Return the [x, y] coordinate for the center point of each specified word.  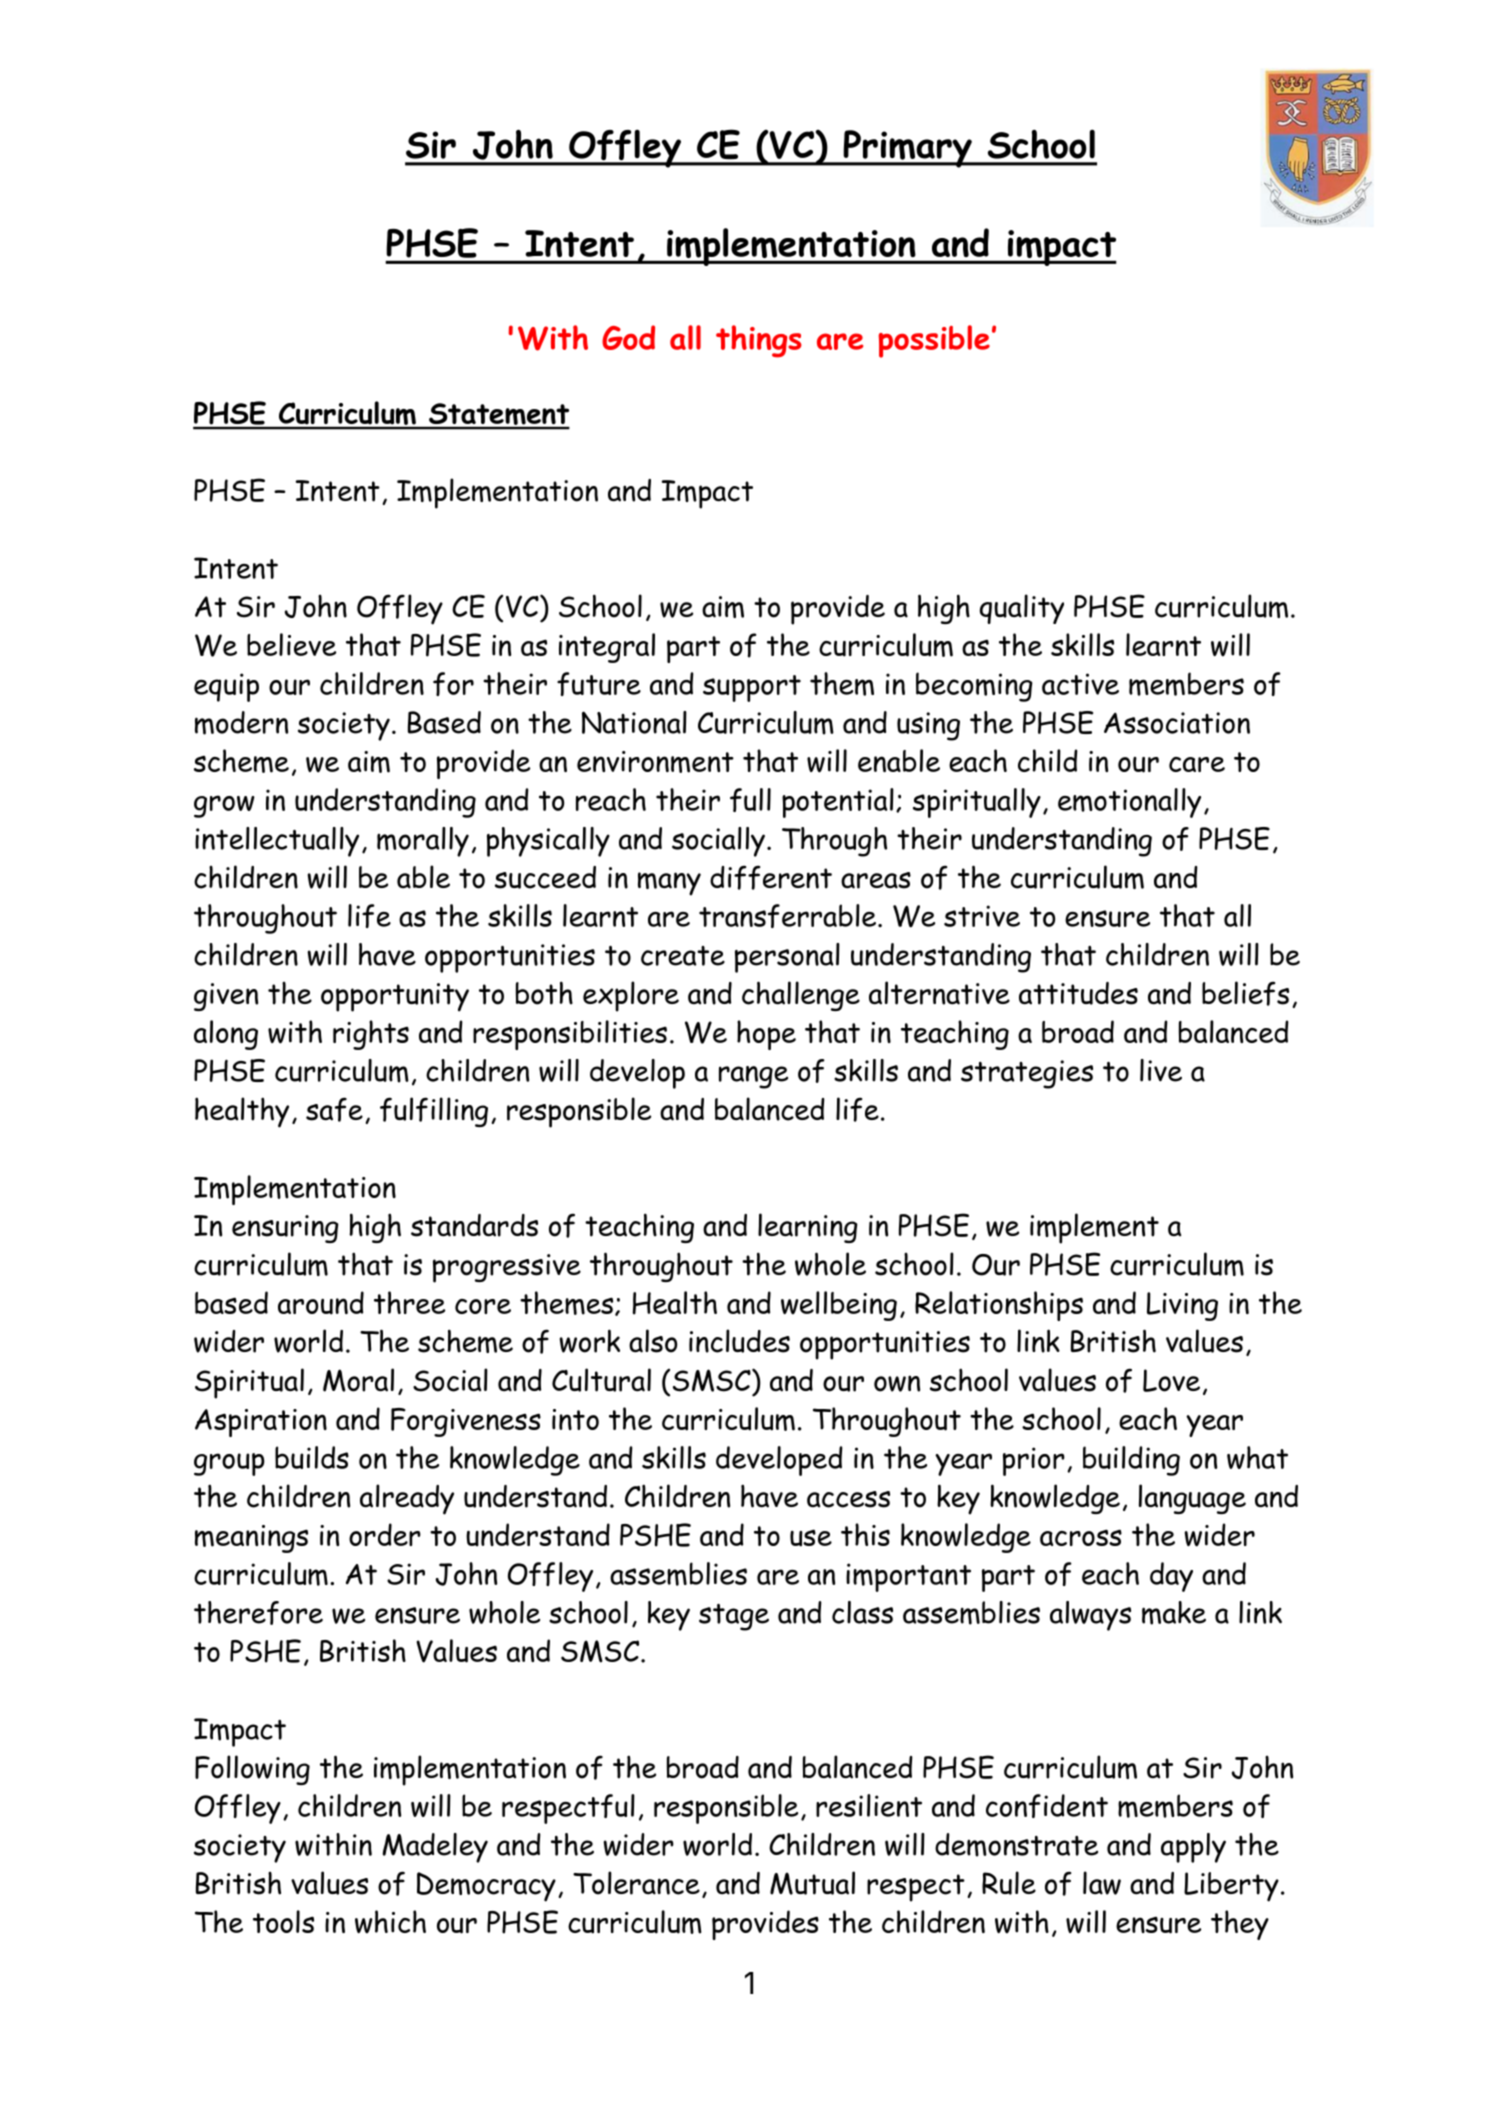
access [848, 1499]
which [390, 1922]
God [628, 337]
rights [371, 1035]
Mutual [812, 1883]
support [752, 688]
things [759, 341]
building [1131, 1461]
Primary [907, 149]
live [1161, 1070]
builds [312, 1457]
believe [291, 644]
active [1080, 684]
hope [766, 1035]
